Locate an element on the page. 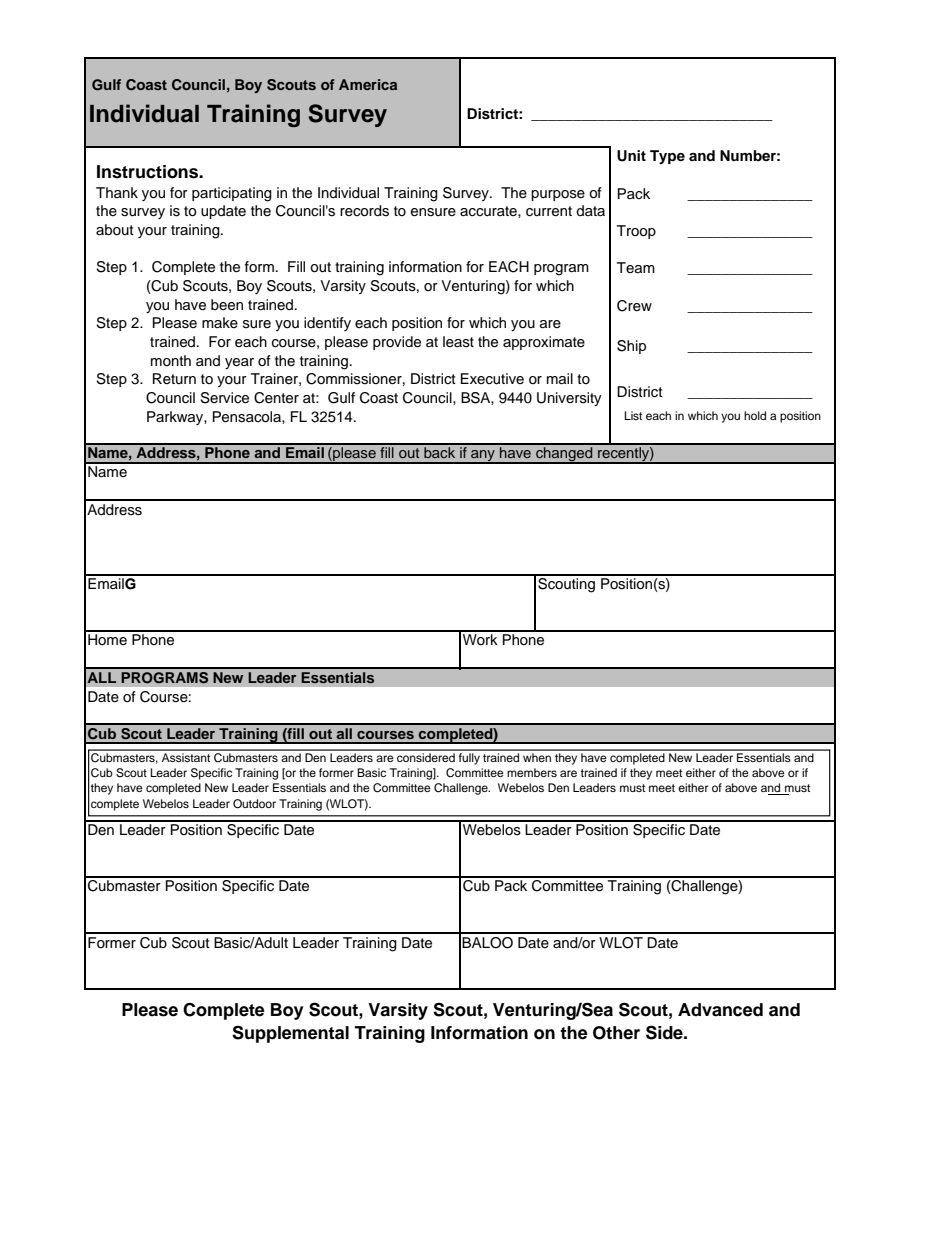 This page has width=952, height=1233. participating is located at coordinates (232, 194).
